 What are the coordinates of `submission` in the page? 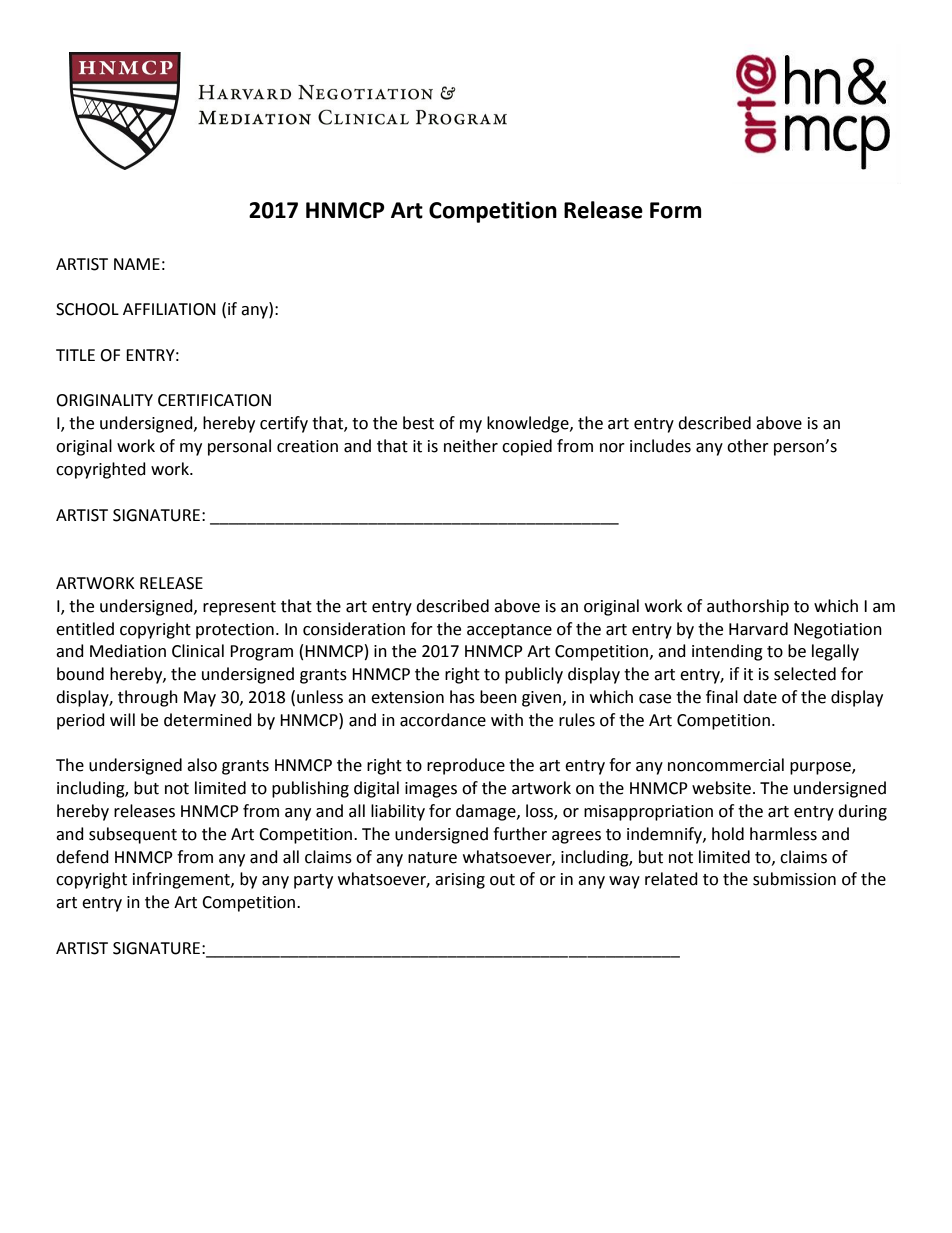 It's located at (794, 879).
